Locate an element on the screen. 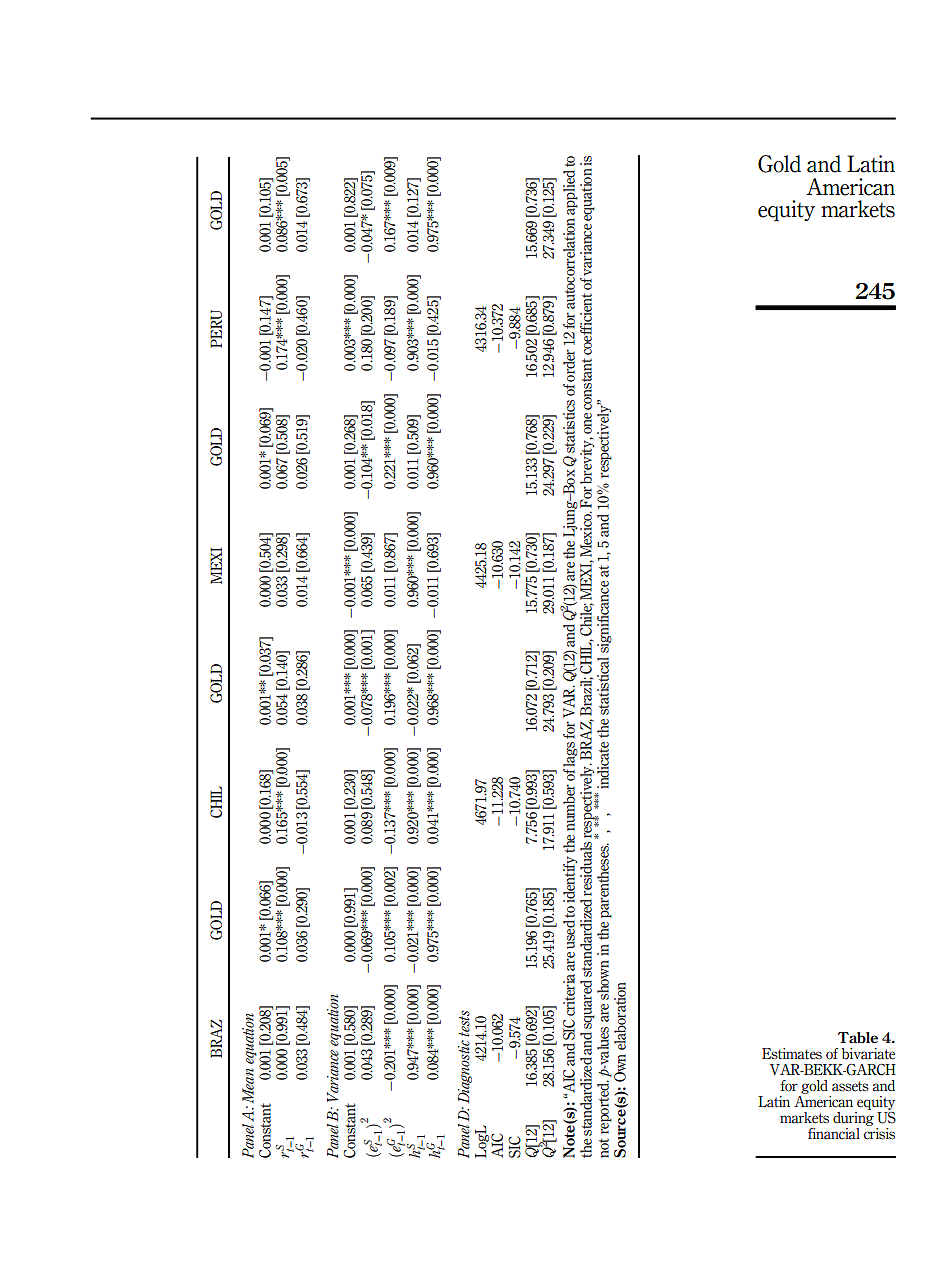 This screenshot has width=933, height=1288. assets is located at coordinates (850, 1086).
